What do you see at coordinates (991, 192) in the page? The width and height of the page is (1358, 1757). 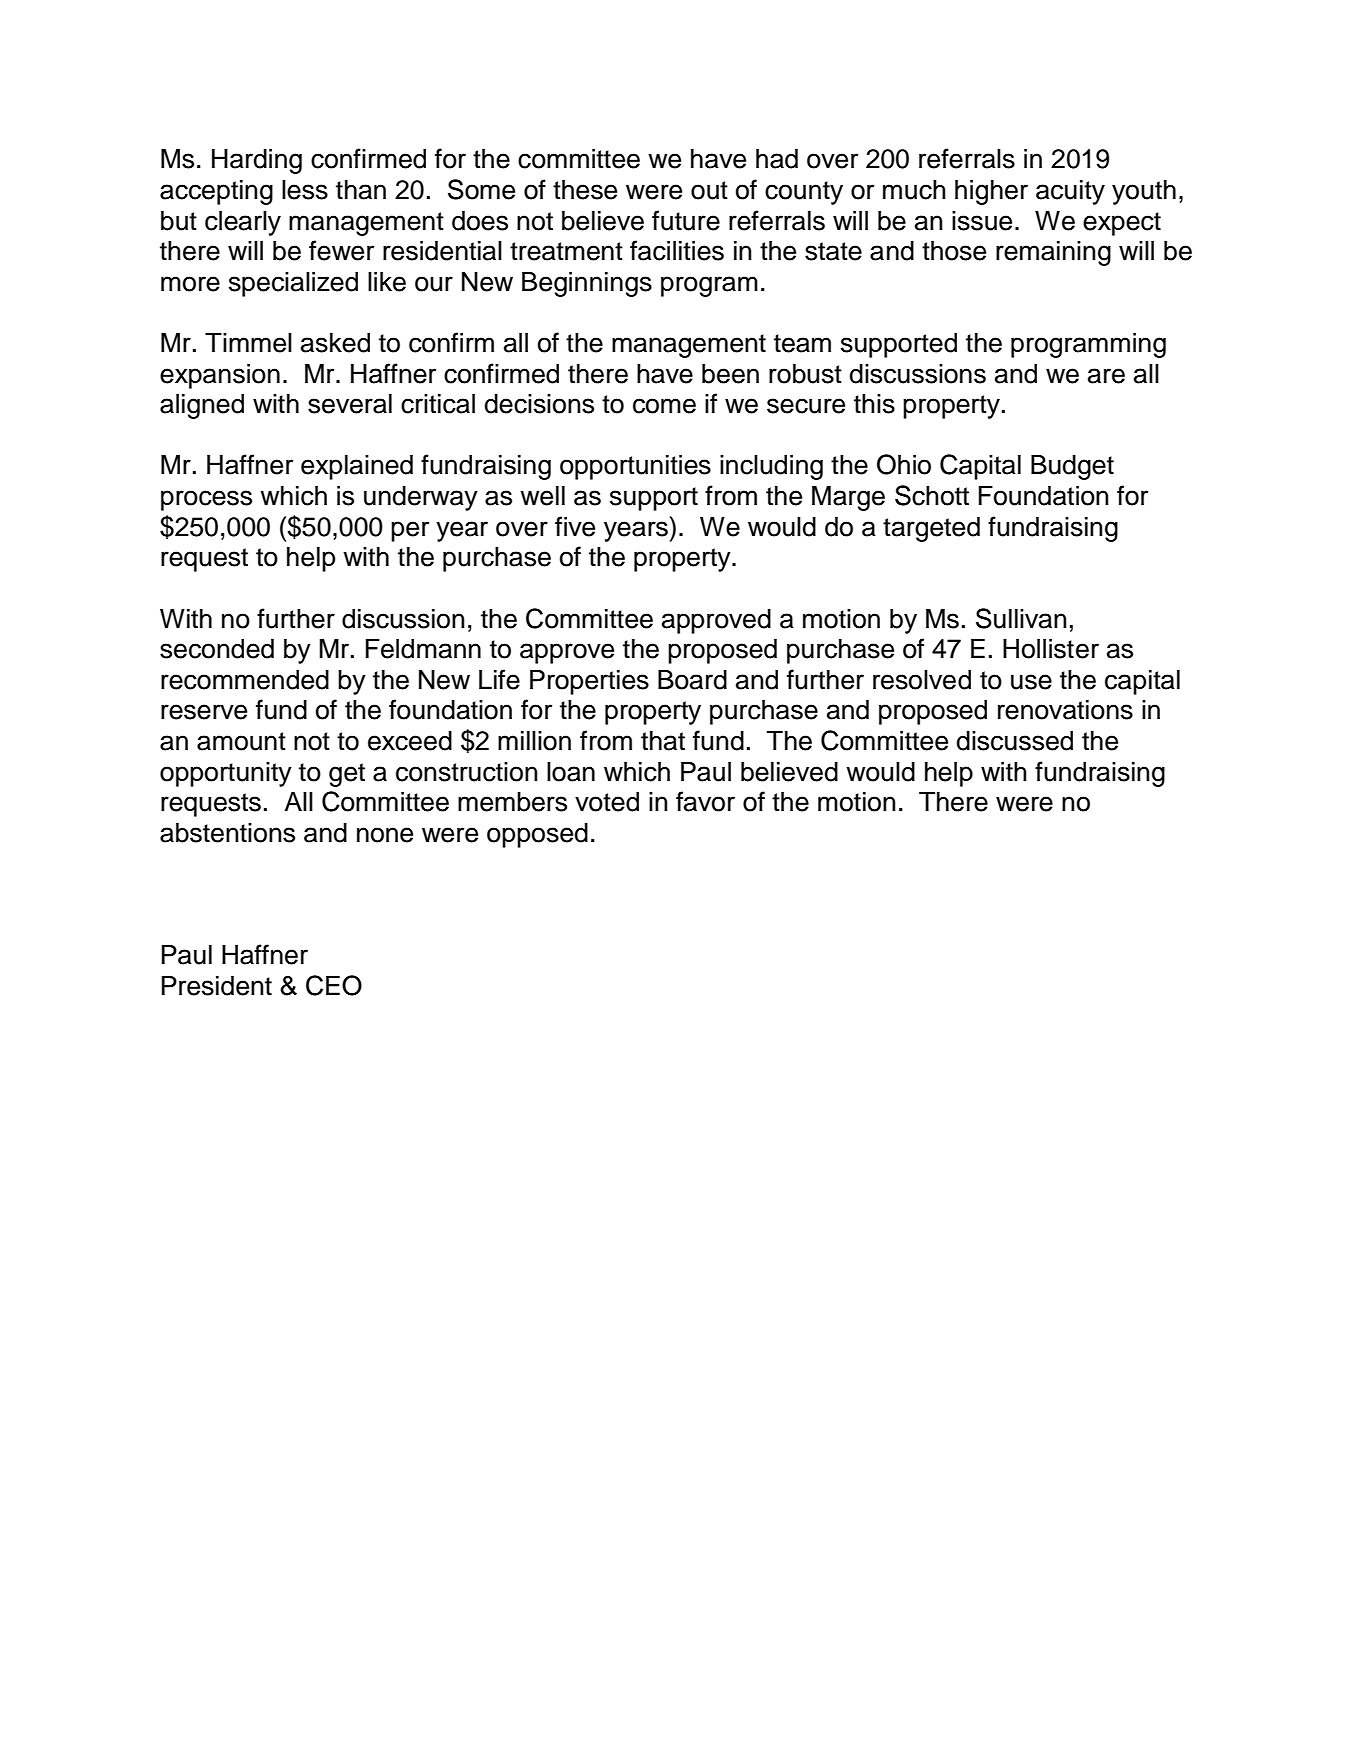 I see `higher` at bounding box center [991, 192].
